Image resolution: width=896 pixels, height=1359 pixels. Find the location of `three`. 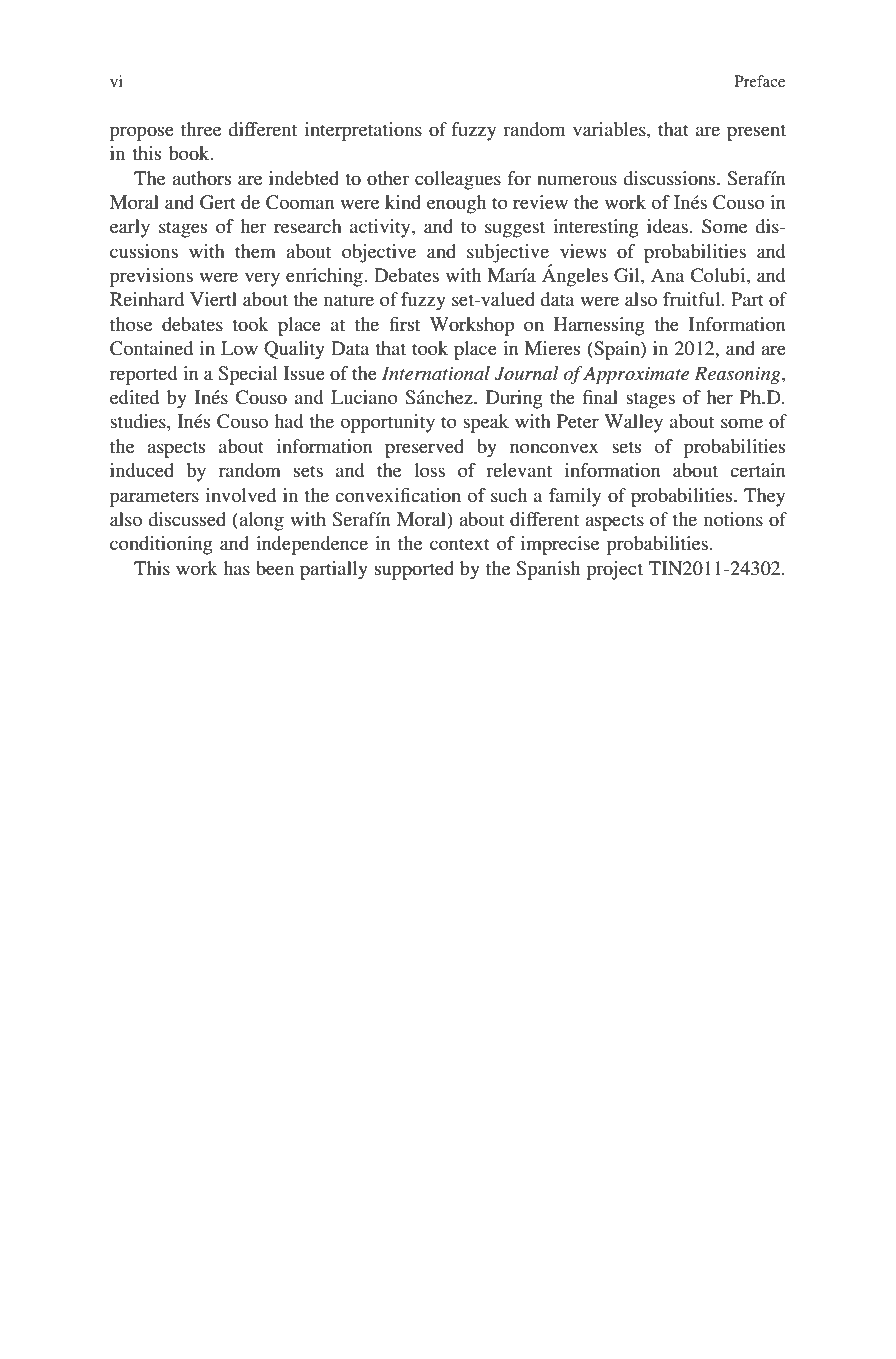

three is located at coordinates (201, 129).
